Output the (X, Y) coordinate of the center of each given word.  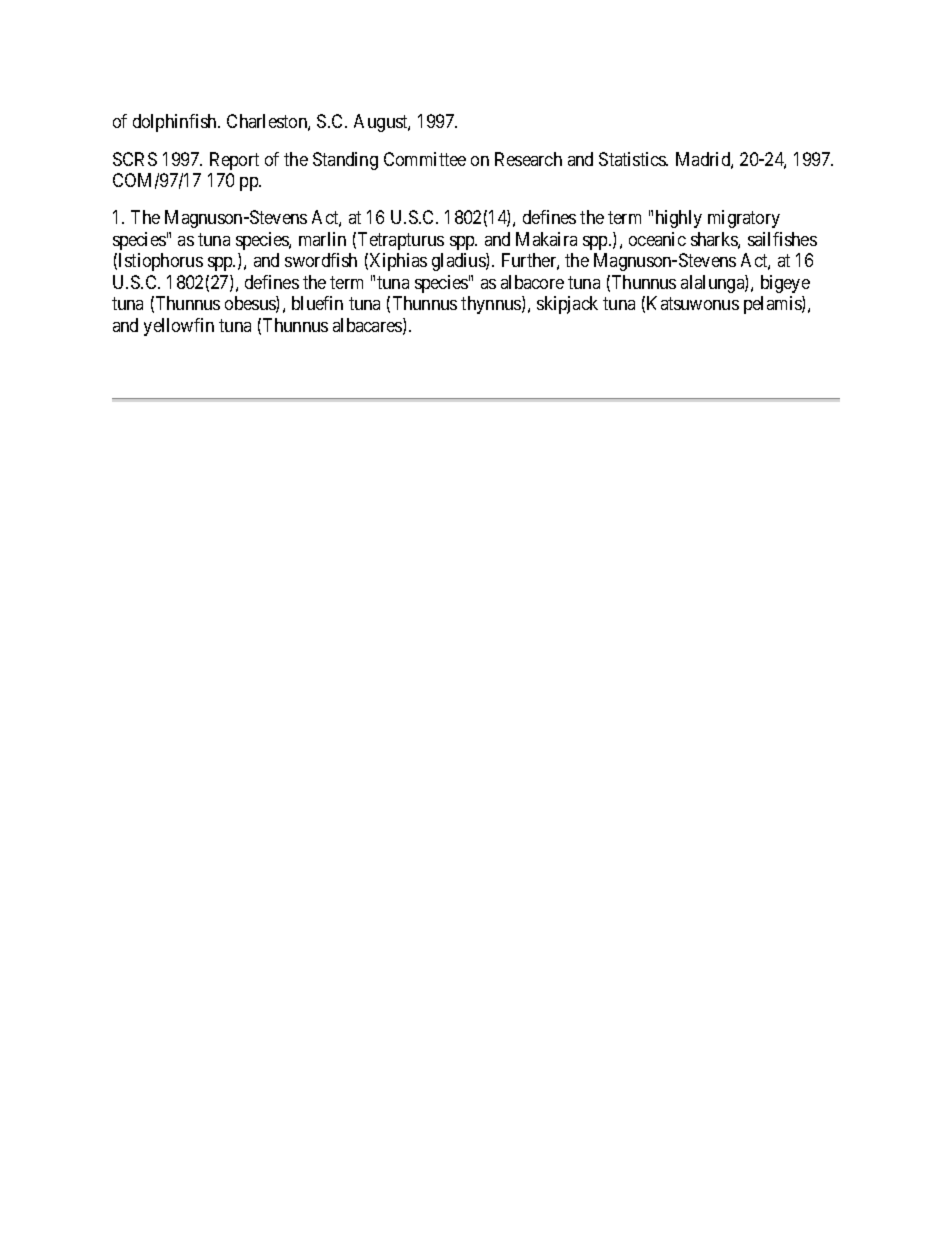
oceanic (657, 239)
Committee (425, 159)
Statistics (633, 159)
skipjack (567, 305)
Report (234, 161)
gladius (459, 262)
